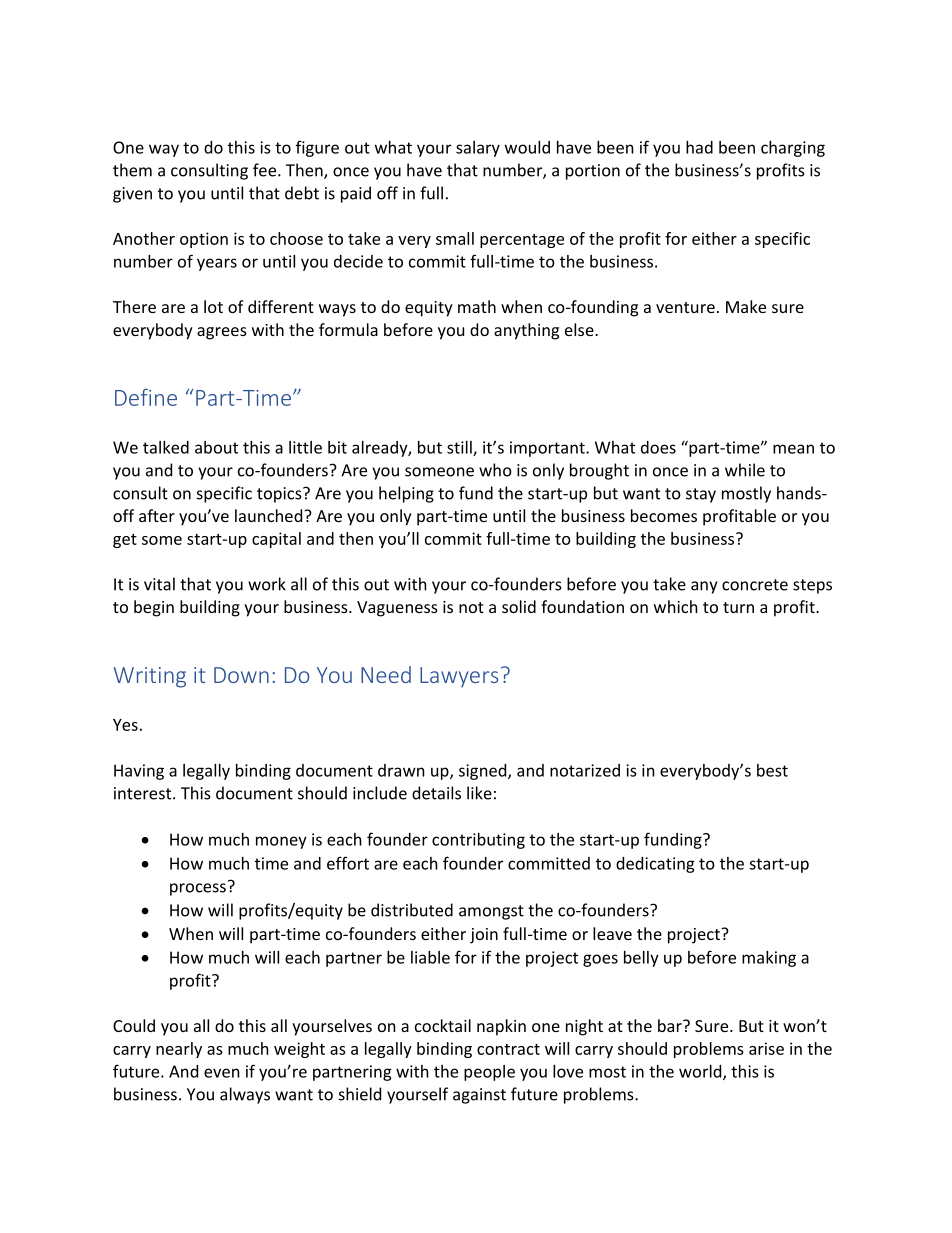 The height and width of the screenshot is (1233, 952). Describe the element at coordinates (478, 149) in the screenshot. I see `salary` at that location.
